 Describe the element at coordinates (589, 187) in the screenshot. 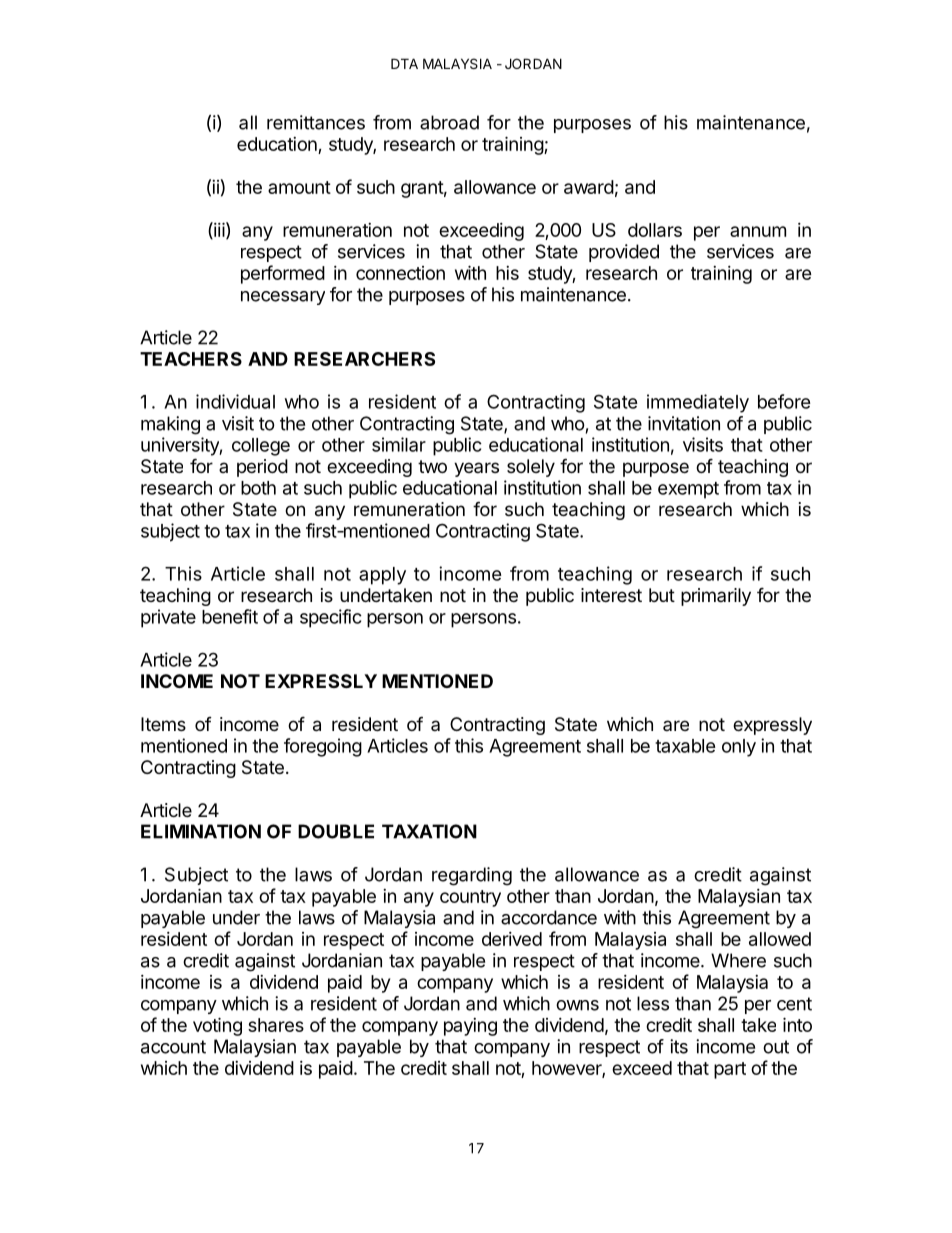

I see `award` at that location.
